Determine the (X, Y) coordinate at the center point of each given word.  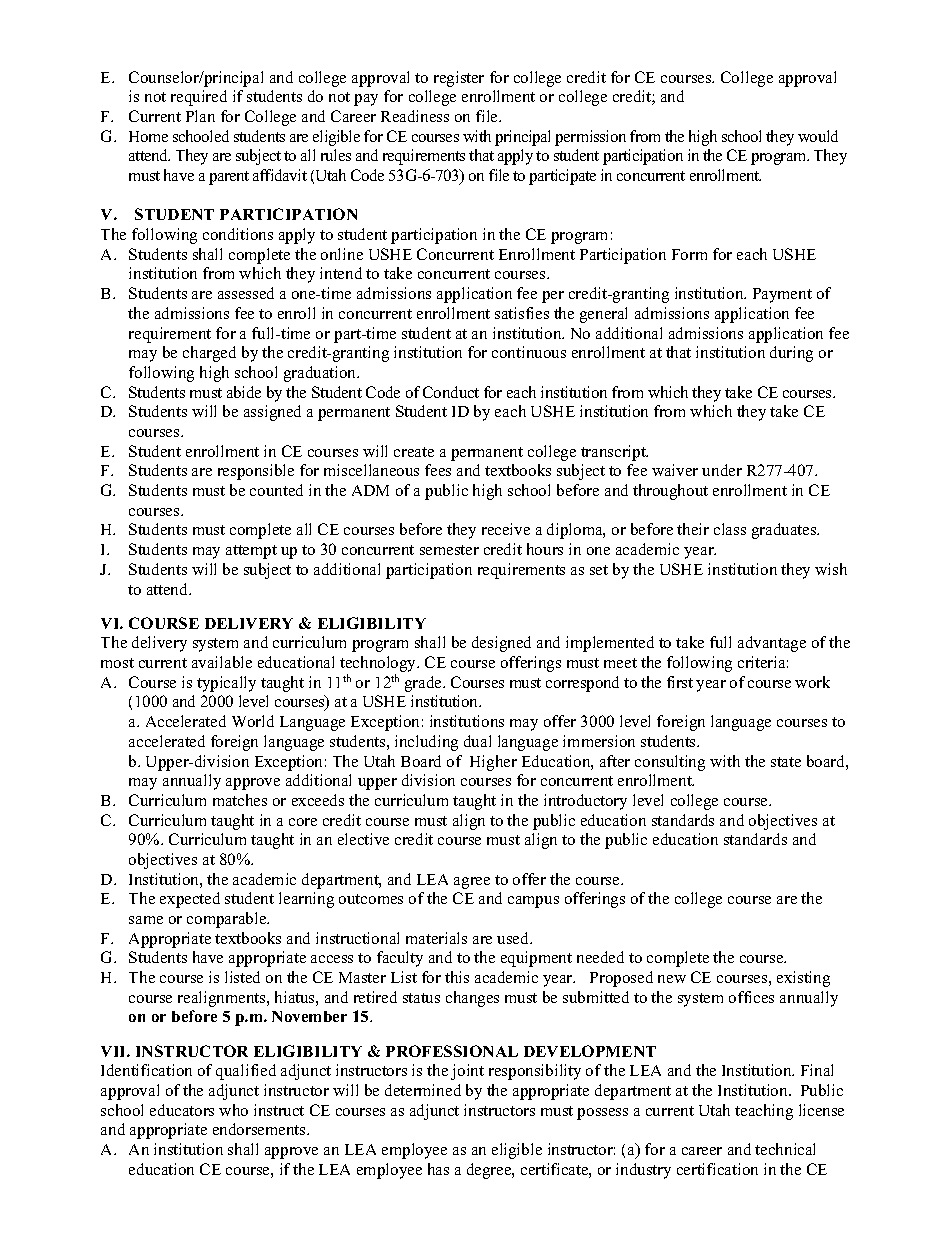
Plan (200, 116)
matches (240, 800)
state (786, 762)
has (438, 1169)
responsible (256, 472)
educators (182, 1110)
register (459, 79)
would (818, 136)
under (722, 470)
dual (477, 741)
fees (438, 470)
